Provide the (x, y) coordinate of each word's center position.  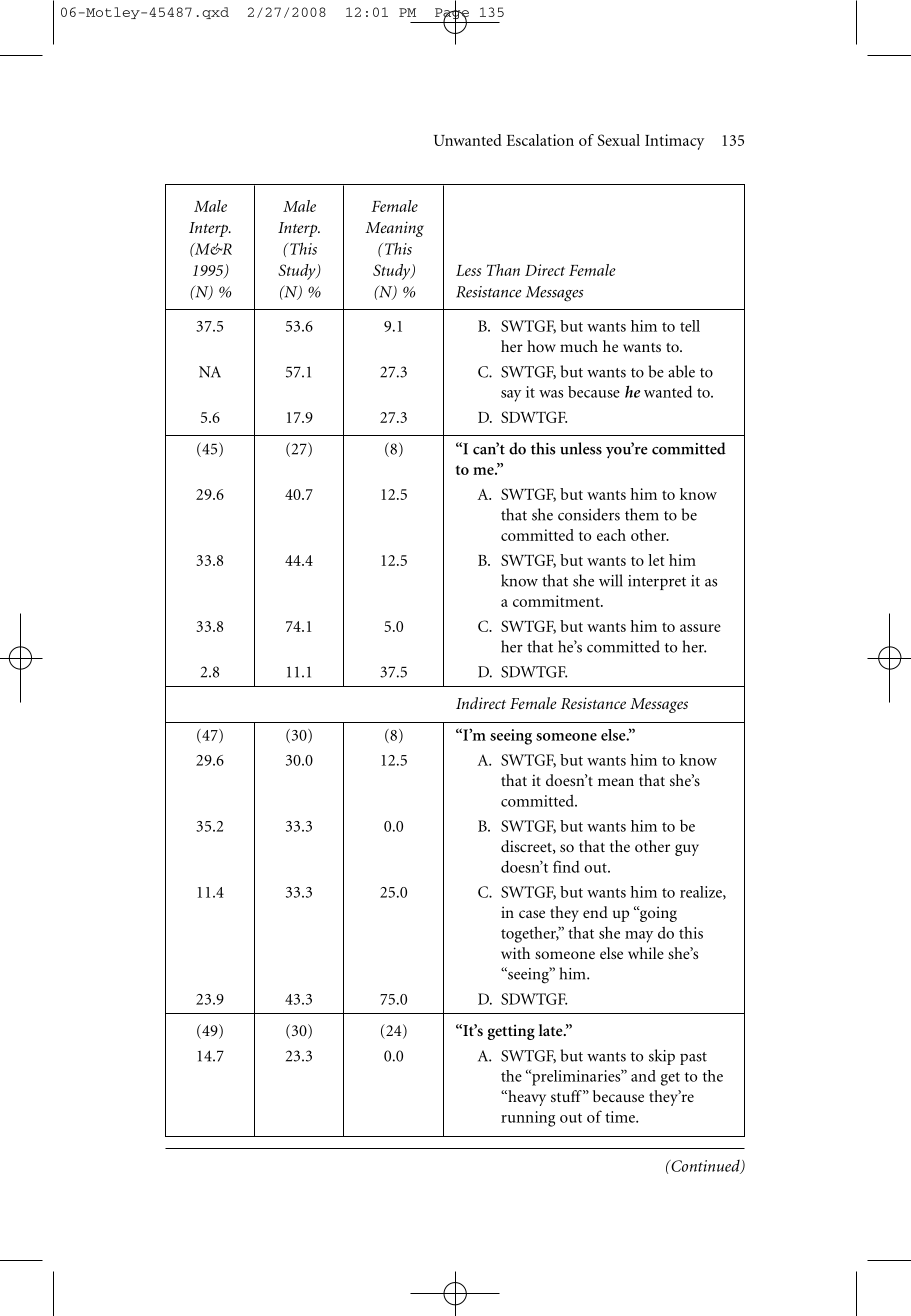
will (611, 580)
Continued (705, 1167)
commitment (557, 601)
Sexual (618, 140)
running (528, 1119)
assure (700, 628)
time (621, 1117)
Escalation (540, 140)
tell (690, 326)
